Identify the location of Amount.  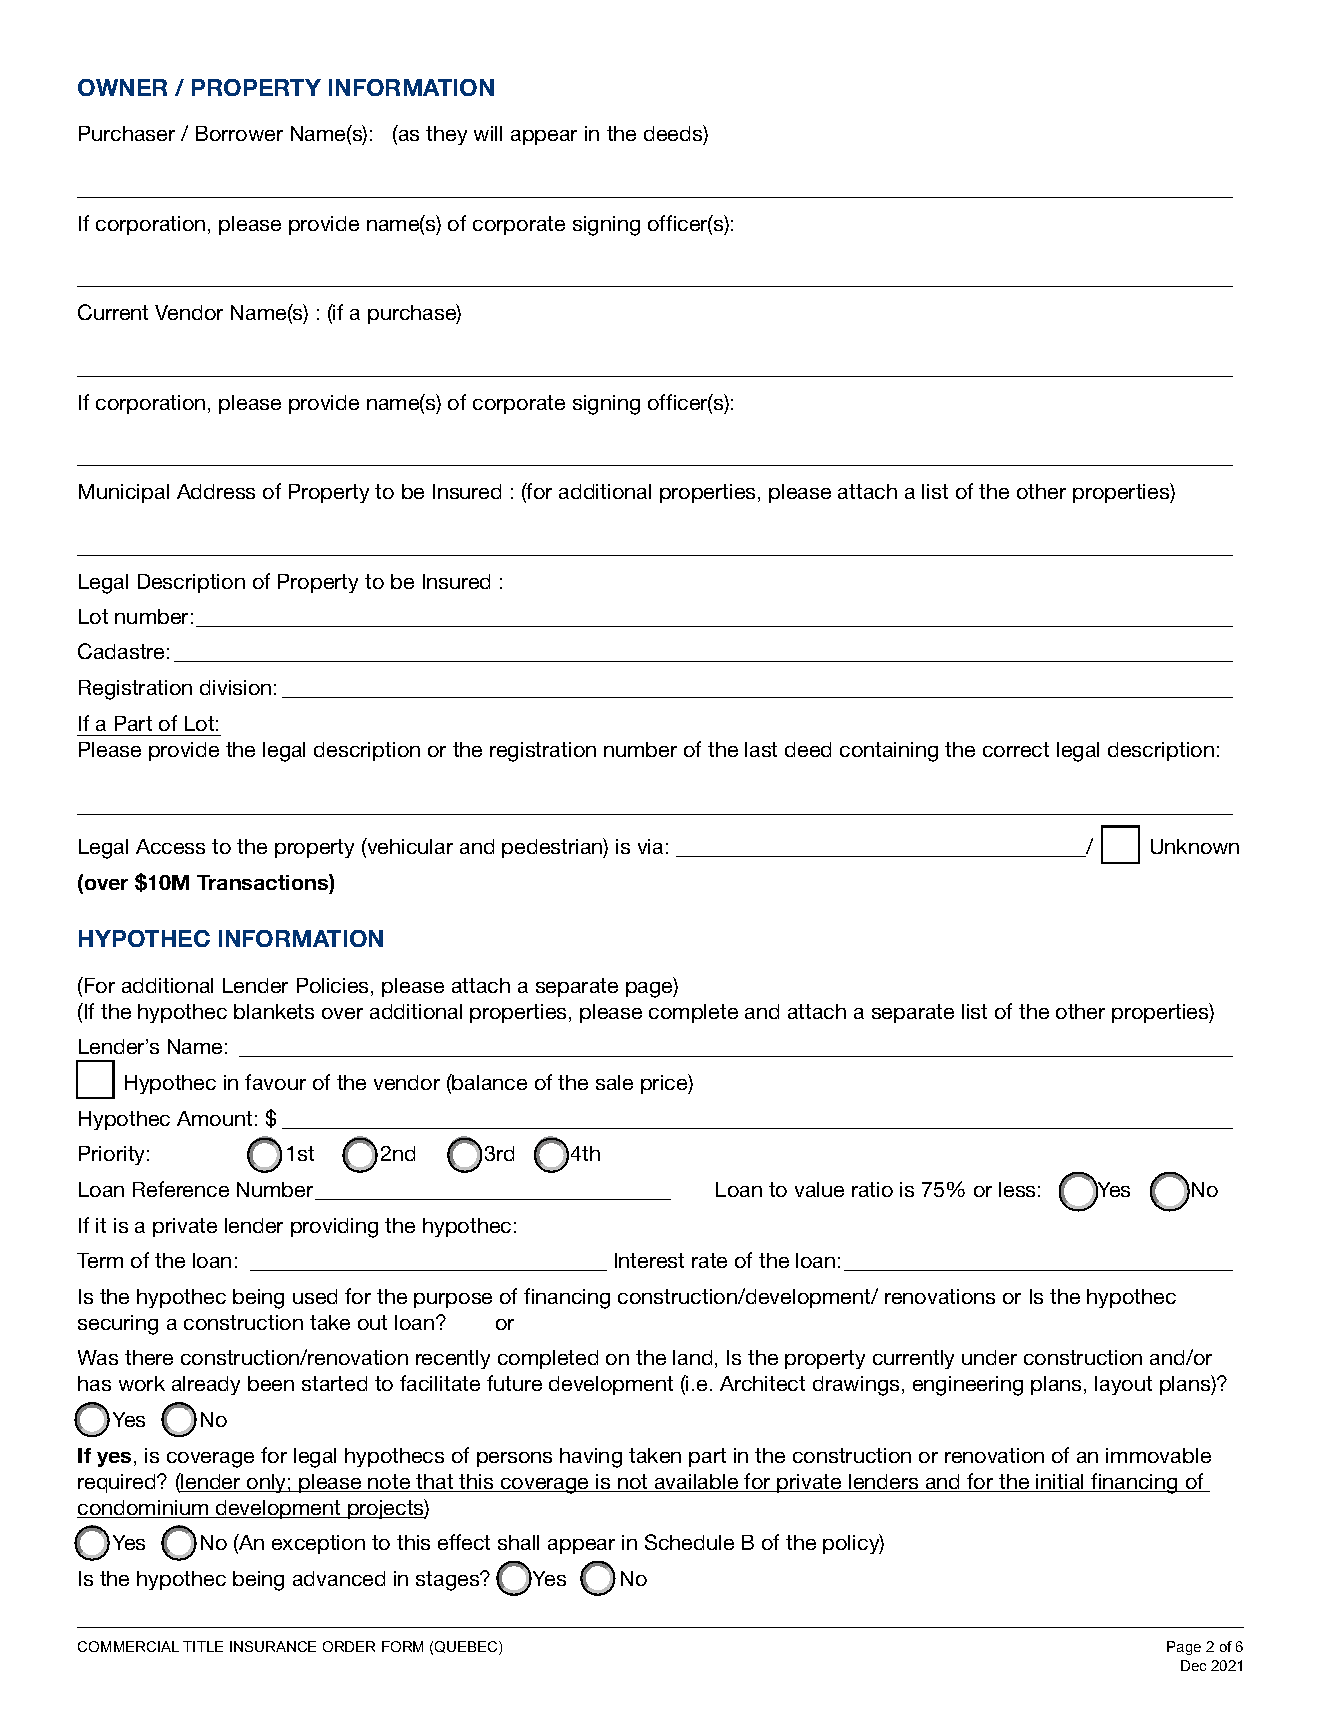
(214, 1118).
